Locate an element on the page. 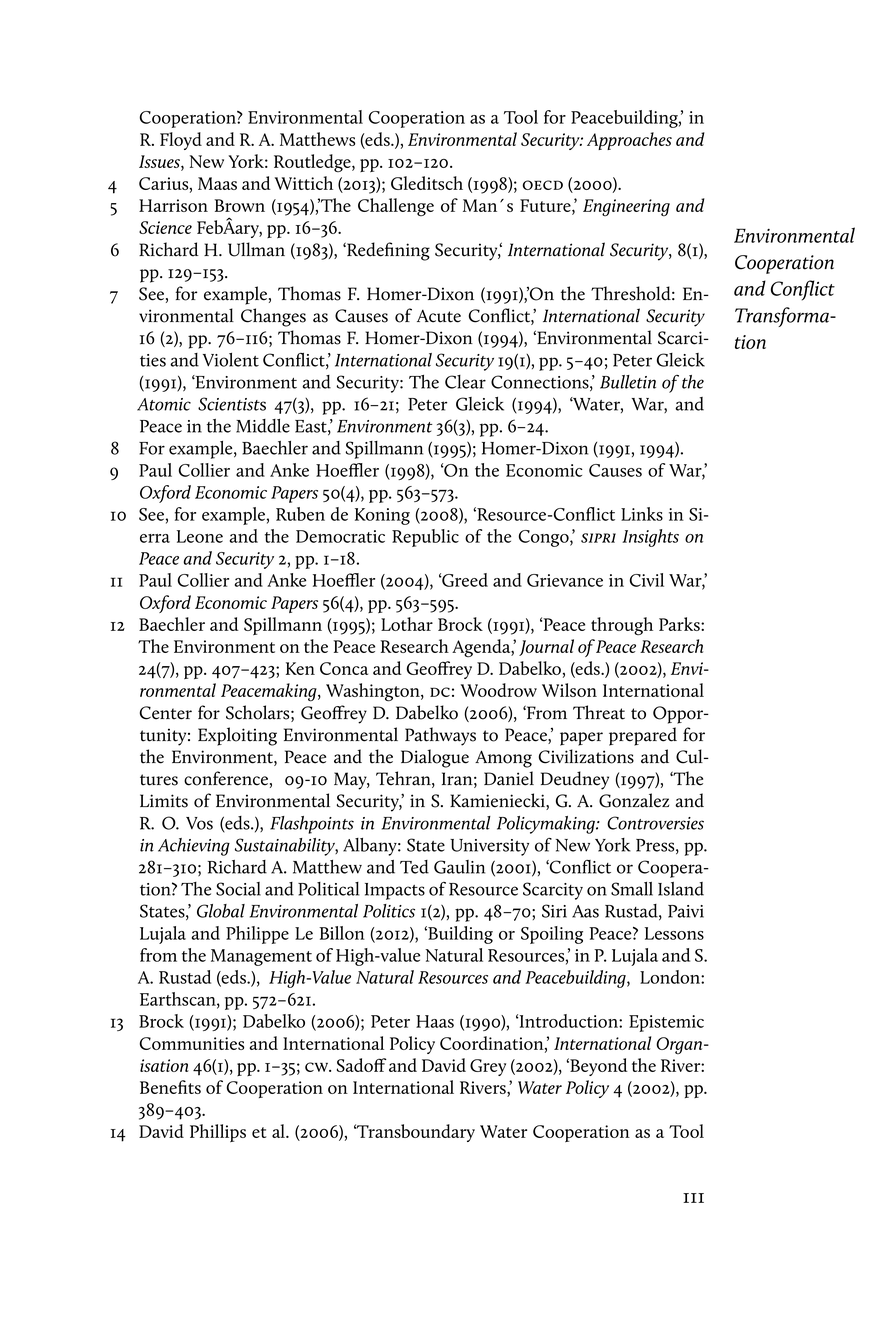  Lothar is located at coordinates (407, 624).
